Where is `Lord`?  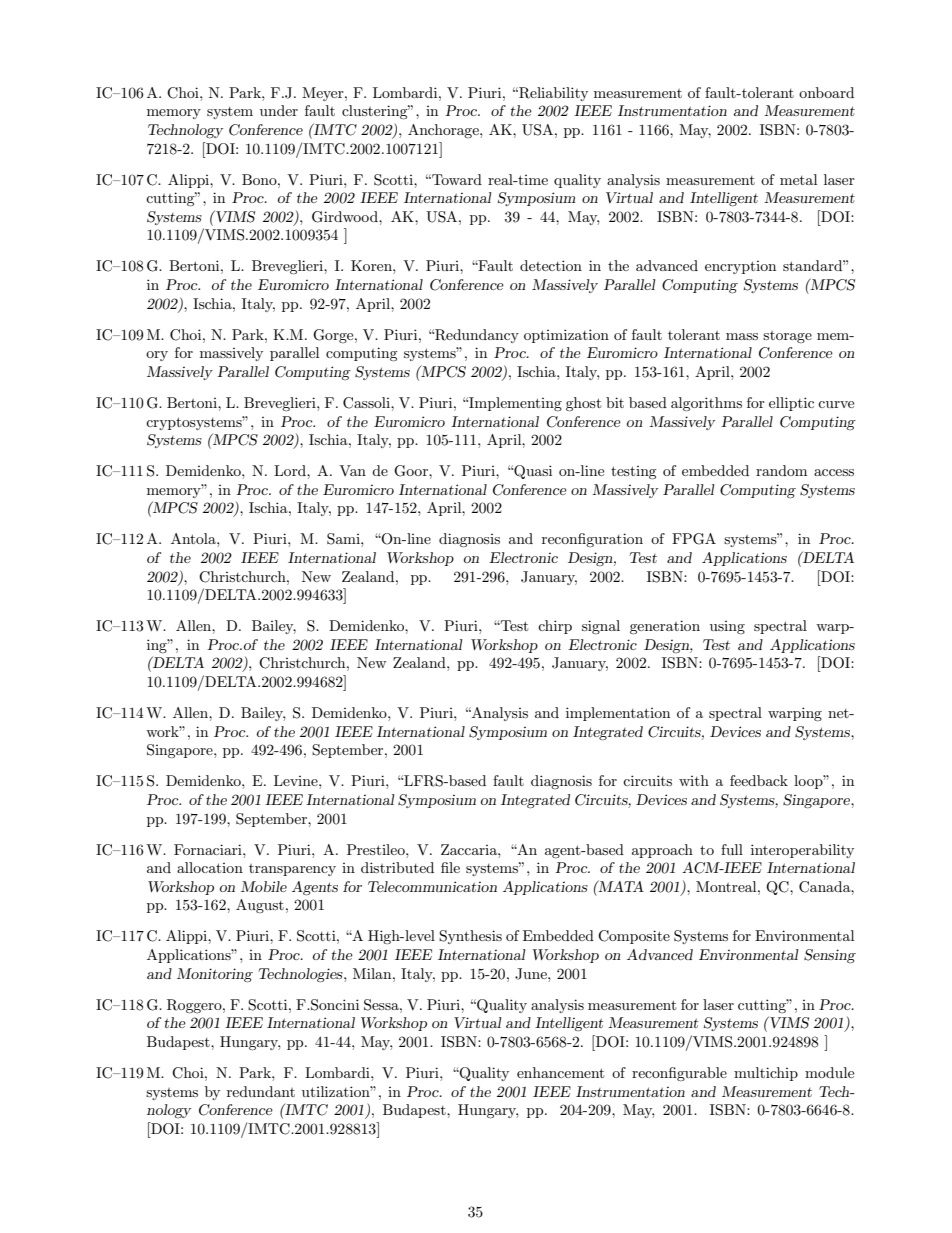
Lord is located at coordinates (291, 470).
